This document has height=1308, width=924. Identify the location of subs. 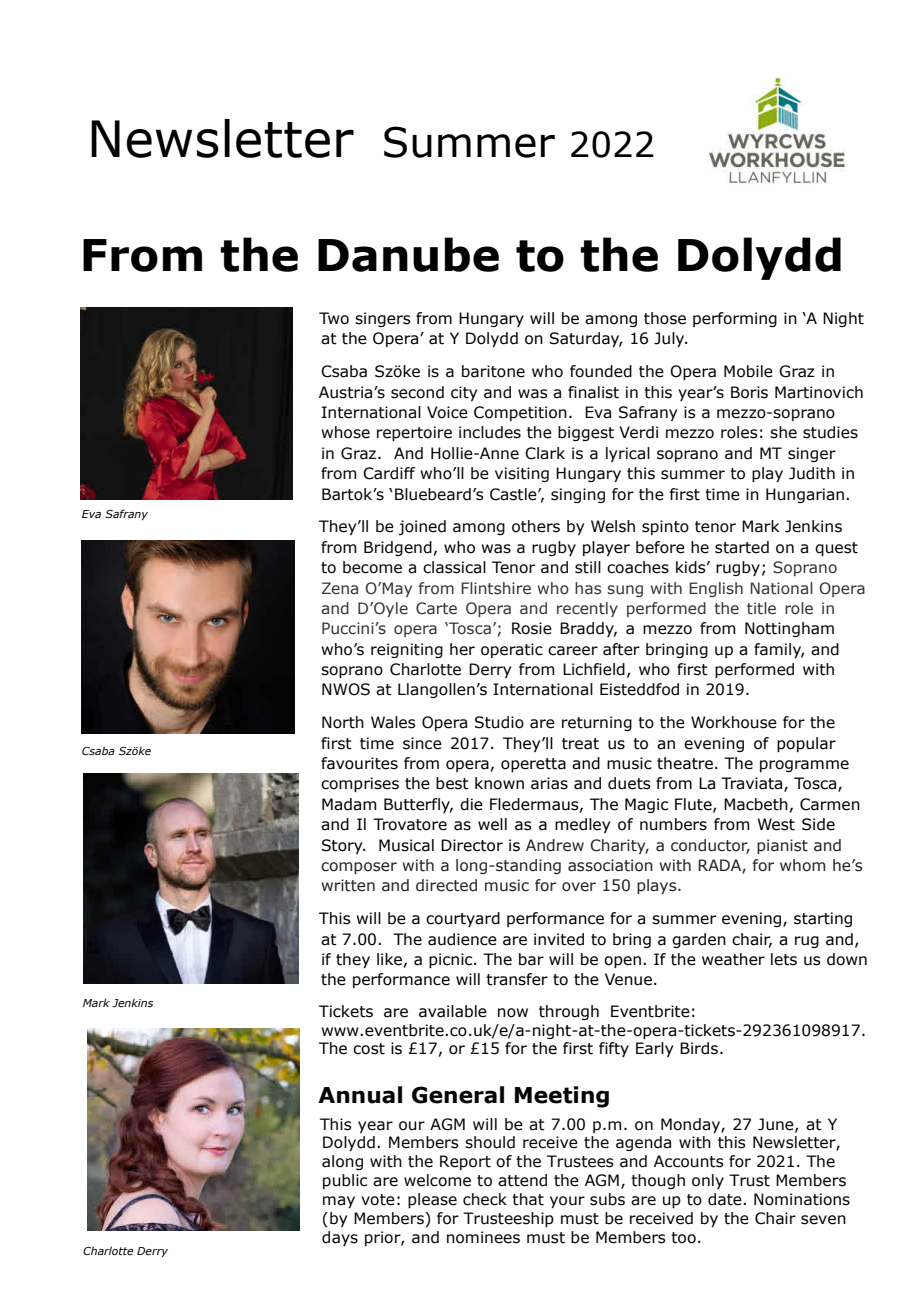
(607, 1199).
